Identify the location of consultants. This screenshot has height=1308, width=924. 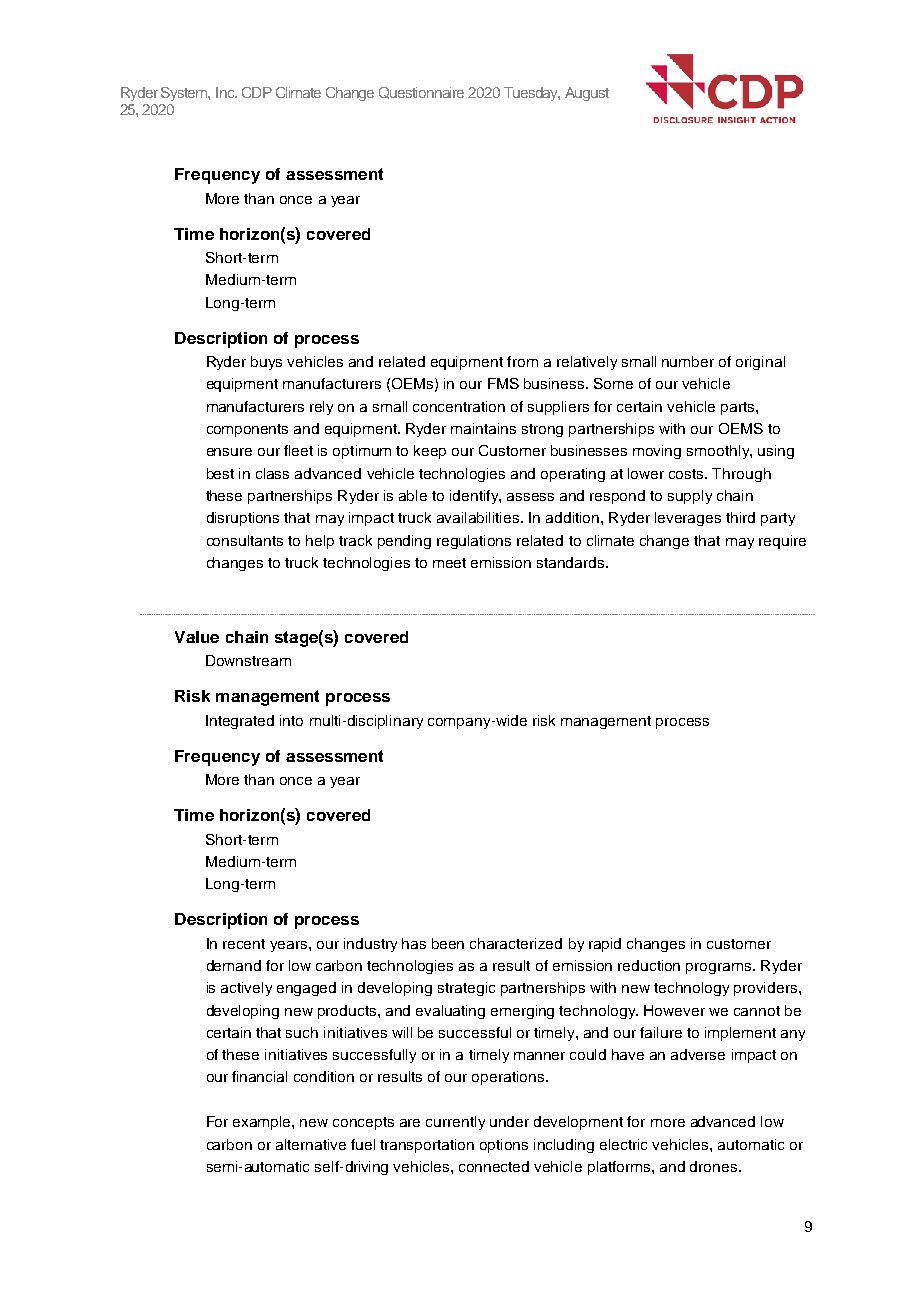
(245, 540).
